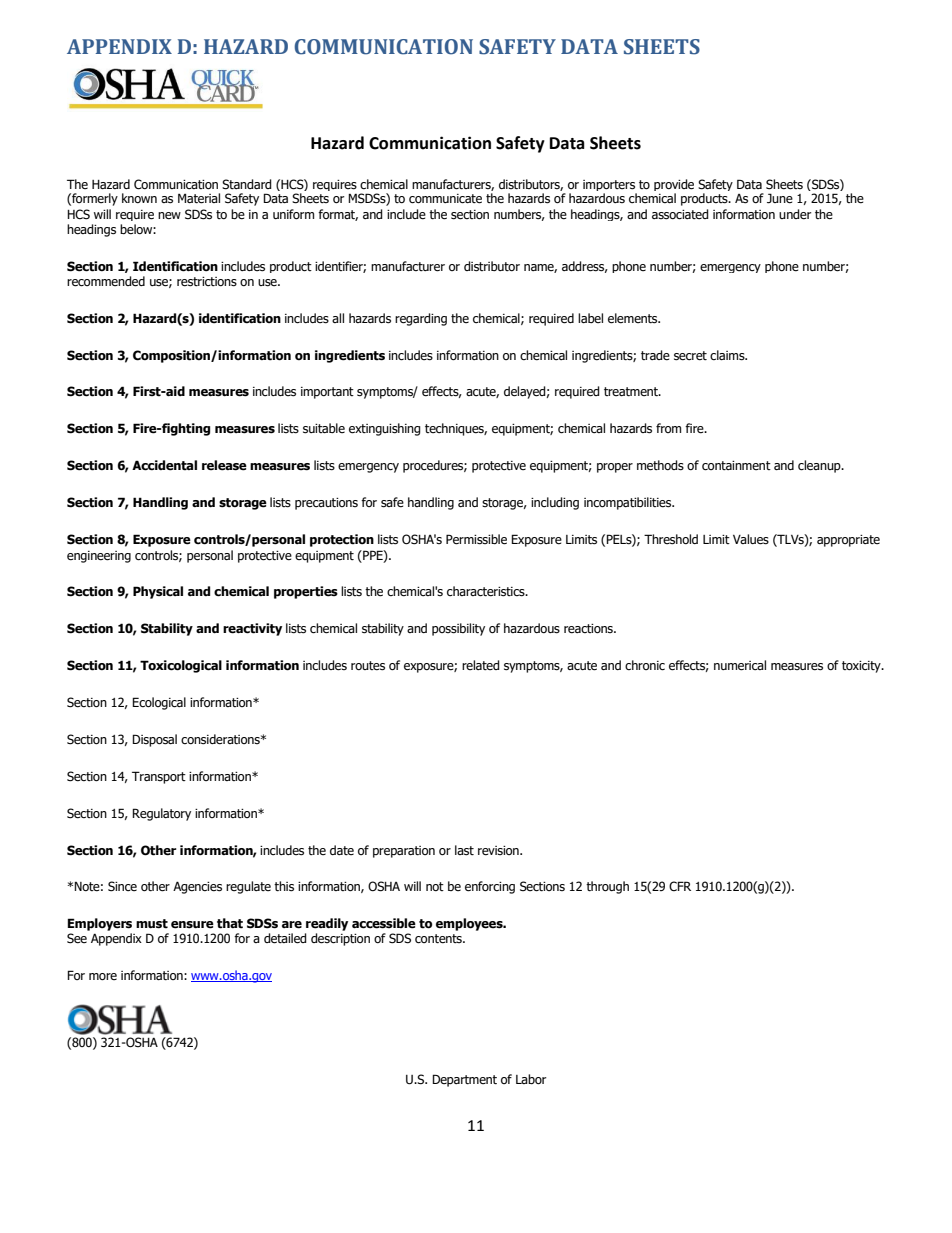 The image size is (952, 1233). What do you see at coordinates (740, 665) in the image?
I see `numerical` at bounding box center [740, 665].
